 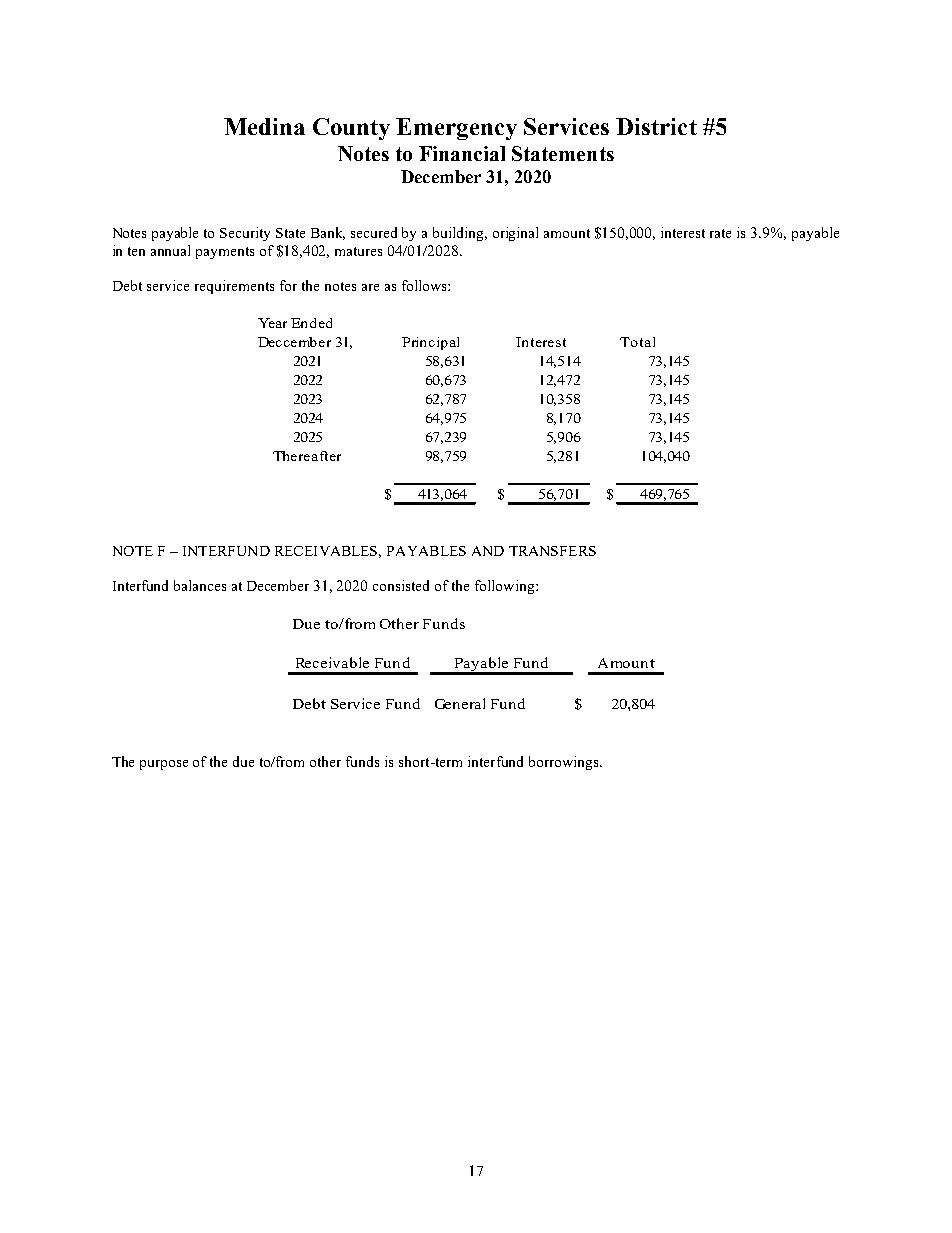 What do you see at coordinates (460, 703) in the screenshot?
I see `General` at bounding box center [460, 703].
